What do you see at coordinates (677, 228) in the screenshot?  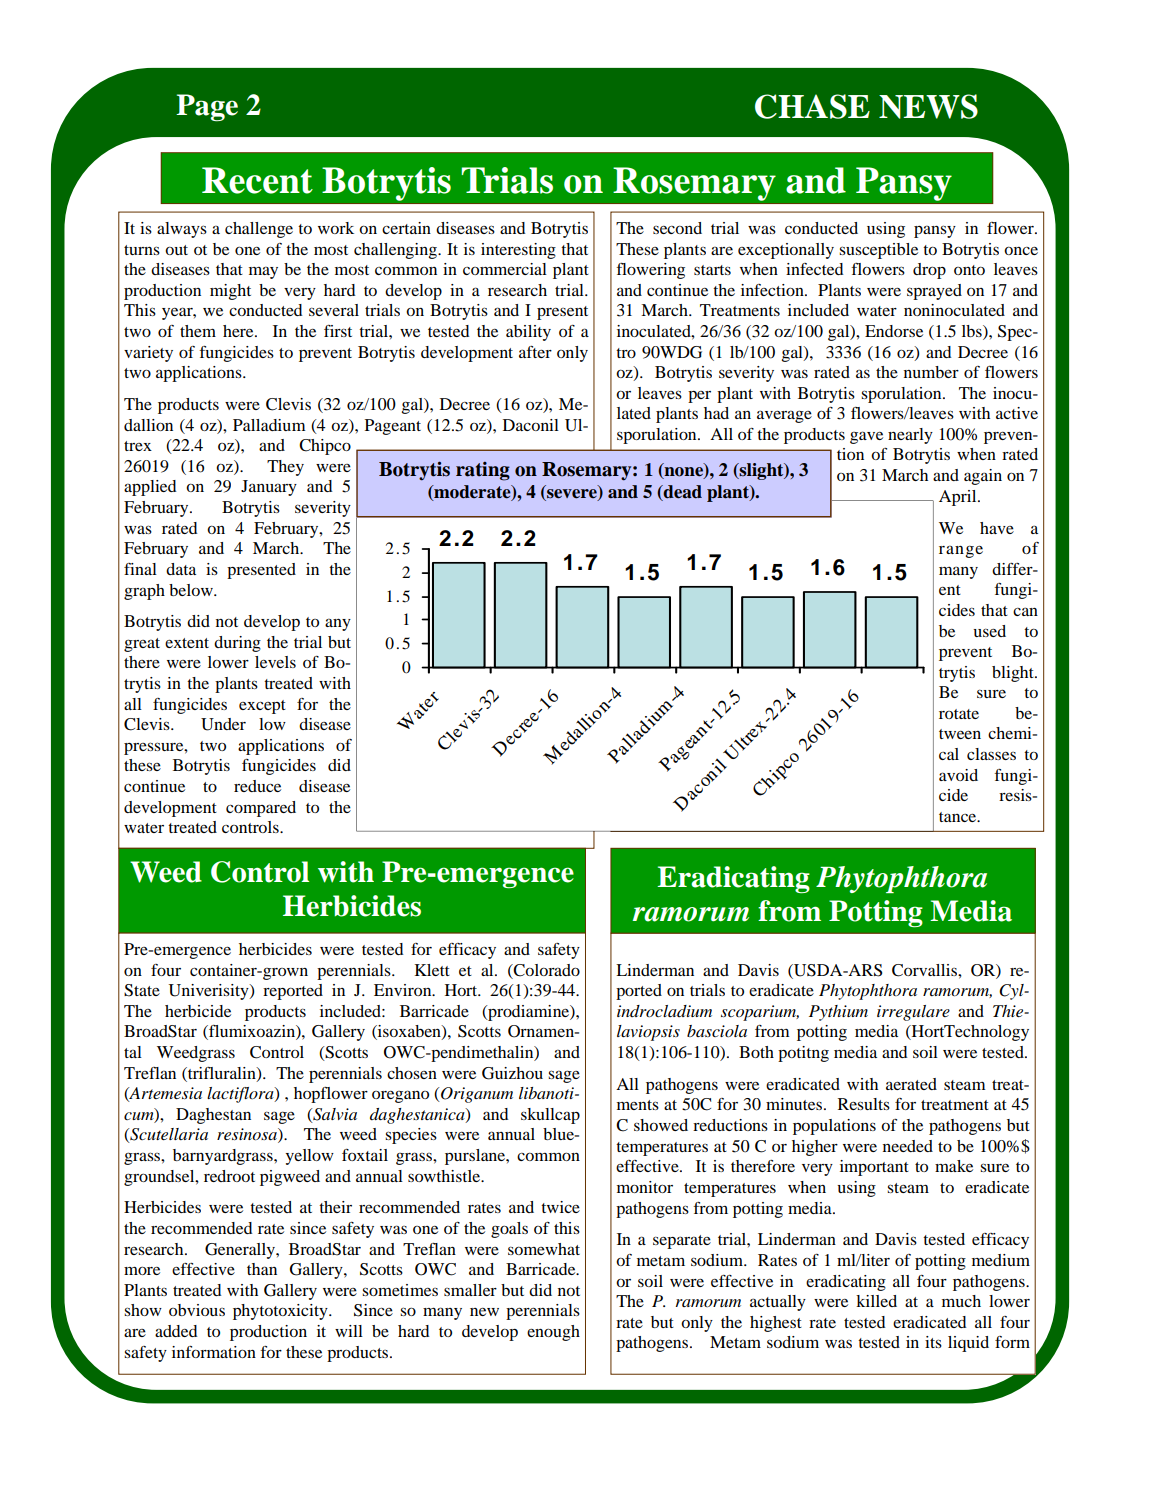 I see `second` at bounding box center [677, 228].
